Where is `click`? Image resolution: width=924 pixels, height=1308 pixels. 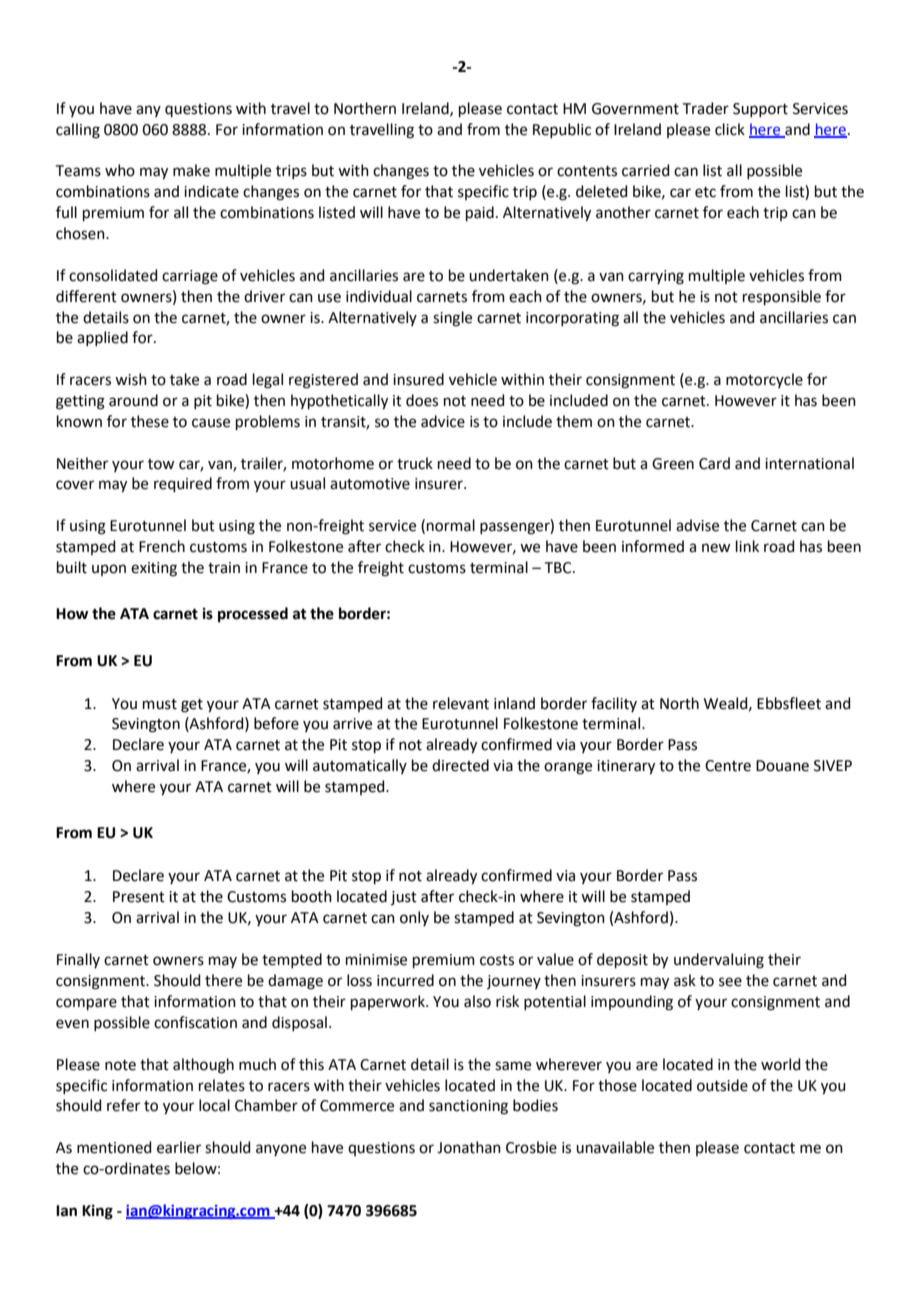
click is located at coordinates (730, 129).
